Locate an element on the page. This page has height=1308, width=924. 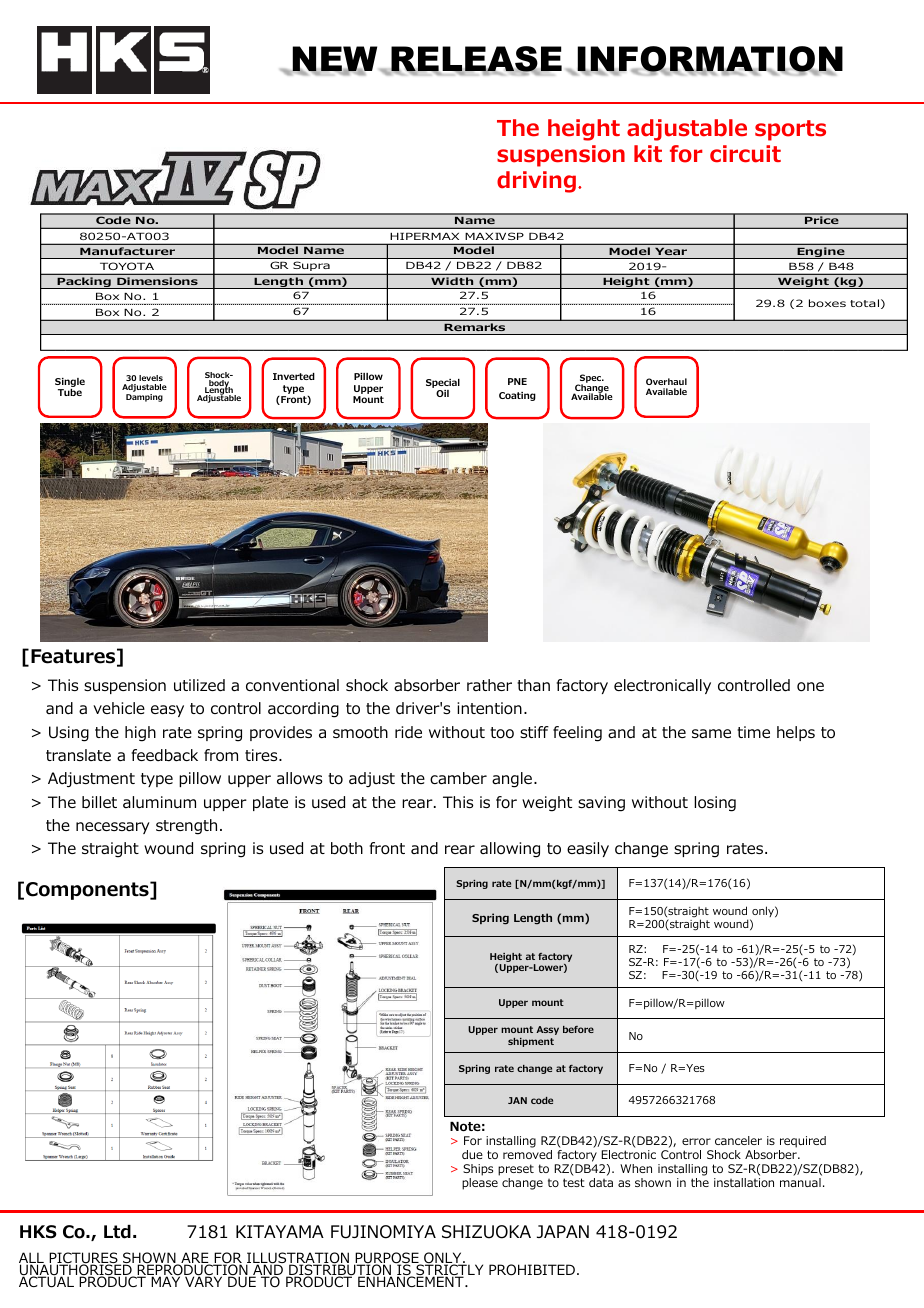
NEW is located at coordinates (334, 60).
